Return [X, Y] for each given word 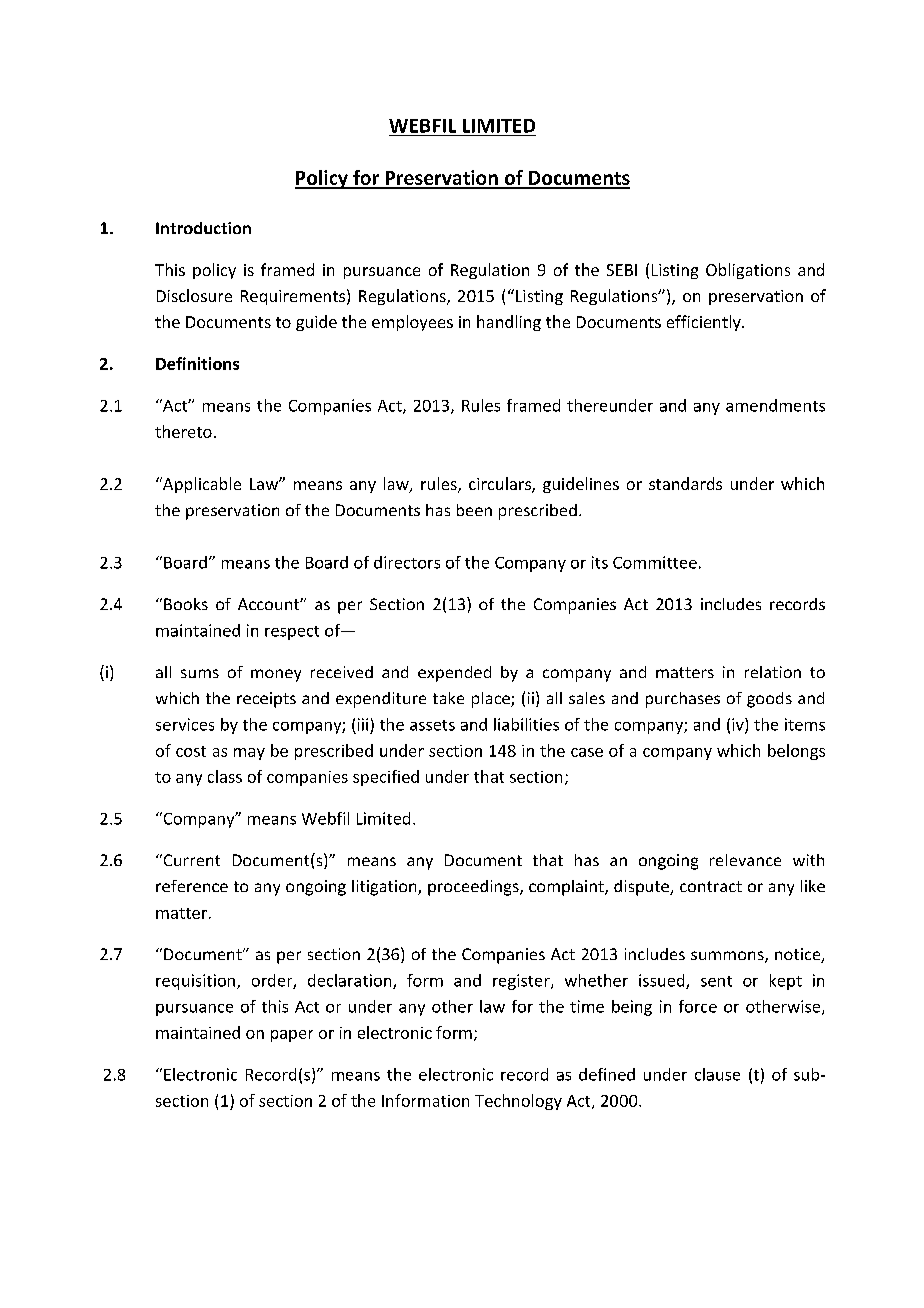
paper [292, 1036]
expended [454, 674]
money [276, 675]
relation [773, 672]
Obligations [748, 271]
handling [509, 323]
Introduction [203, 228]
